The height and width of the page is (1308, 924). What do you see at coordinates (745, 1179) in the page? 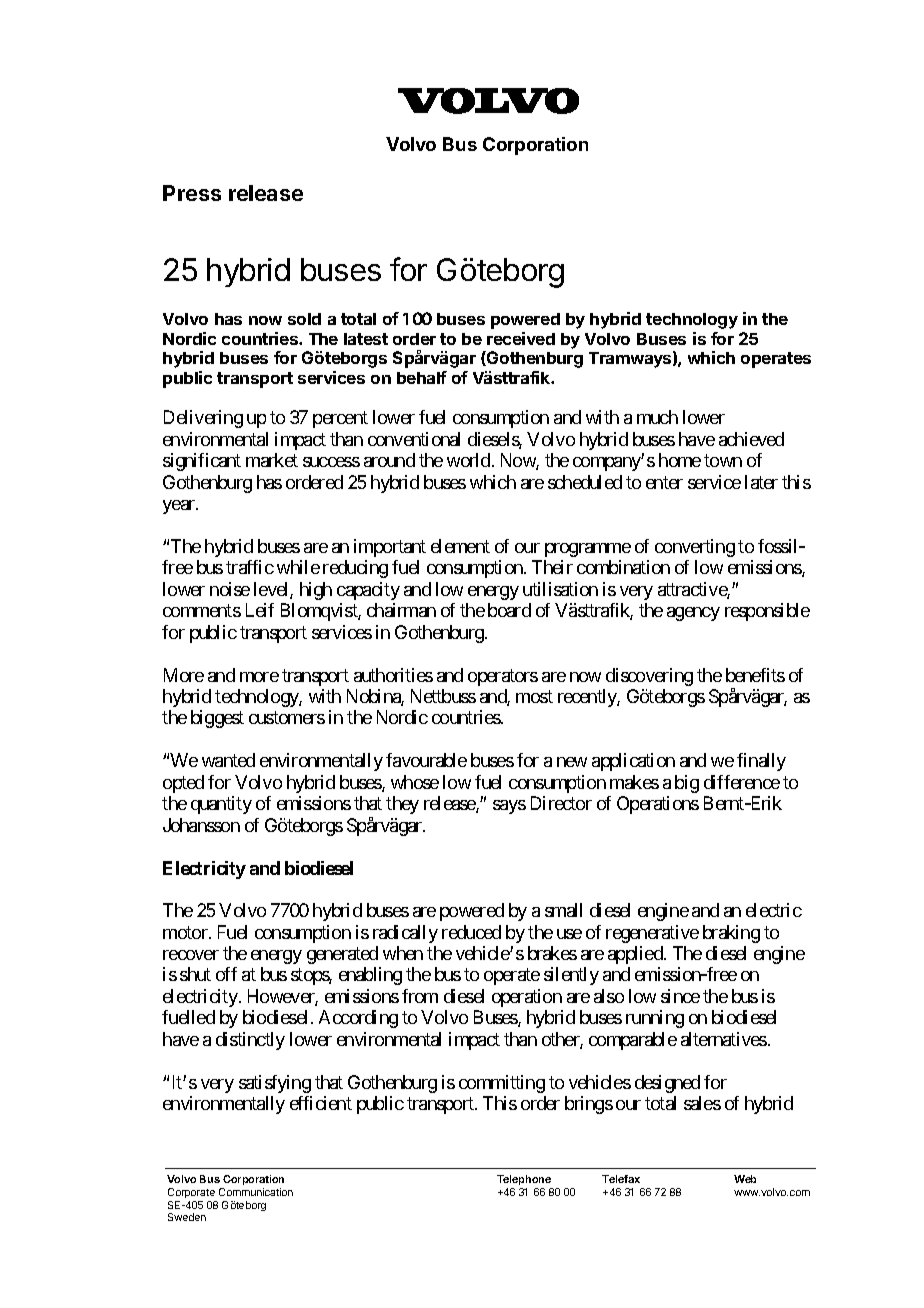
I see `Web` at bounding box center [745, 1179].
